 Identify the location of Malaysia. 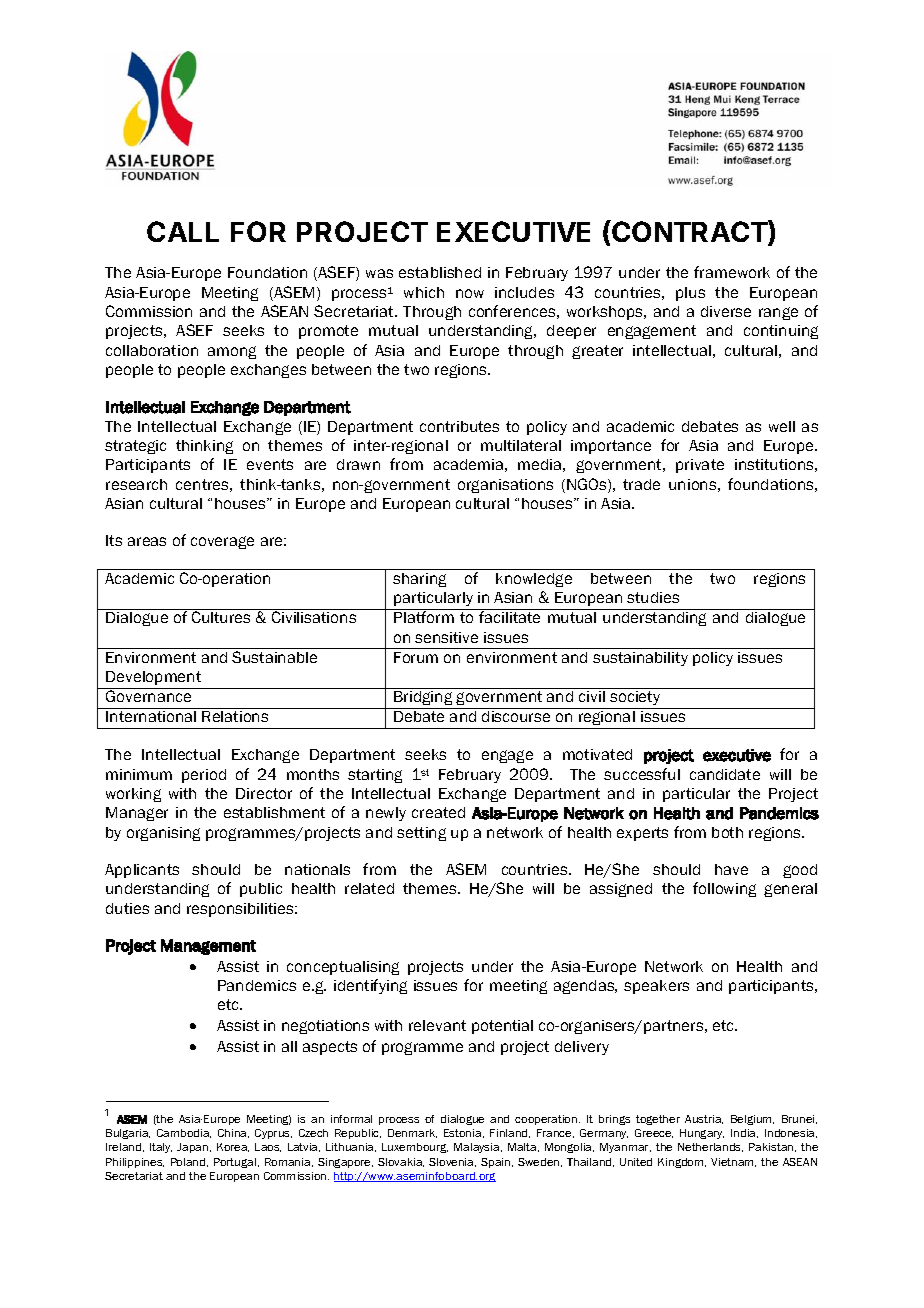
(478, 1148).
